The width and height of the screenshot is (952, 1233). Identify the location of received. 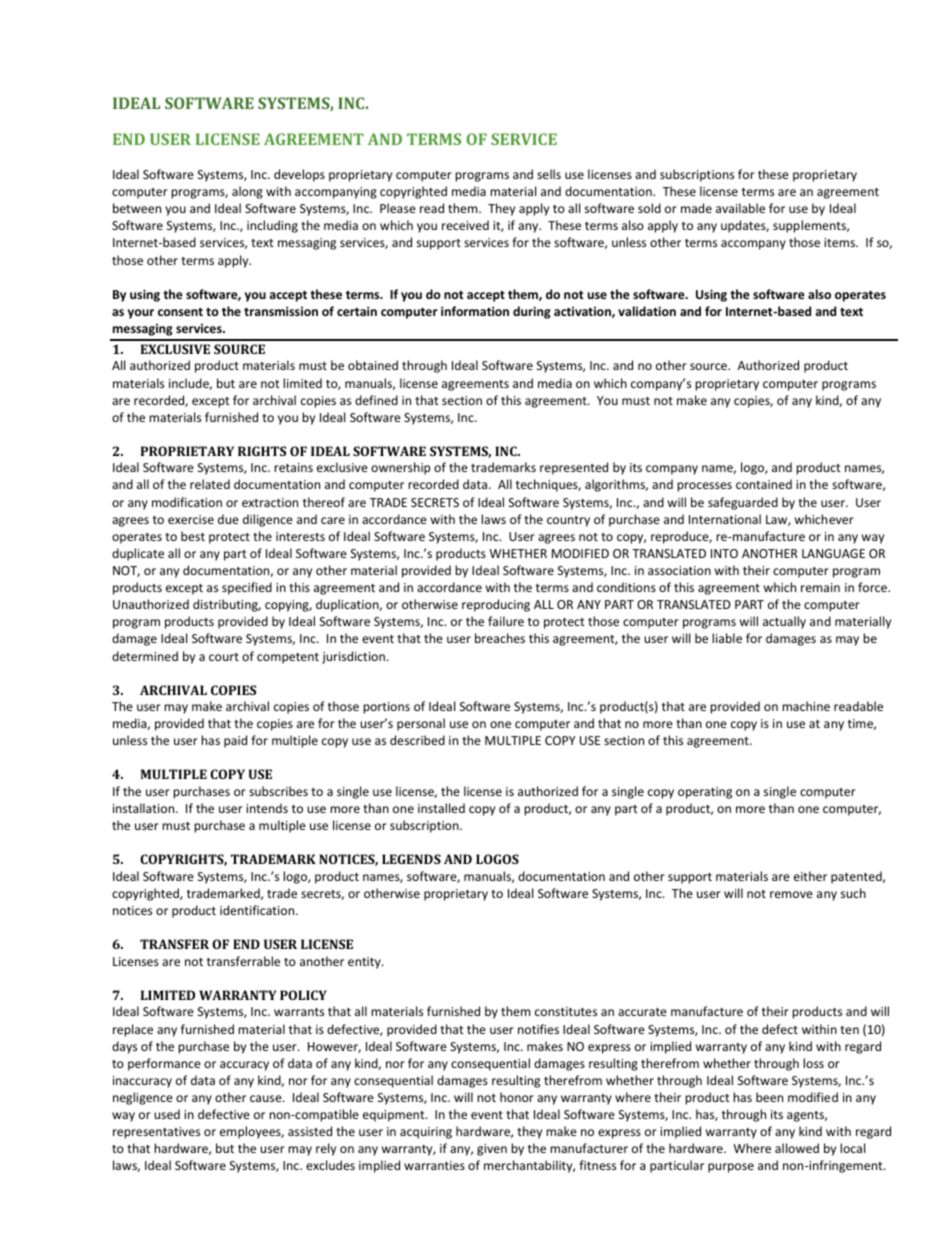
(465, 225).
